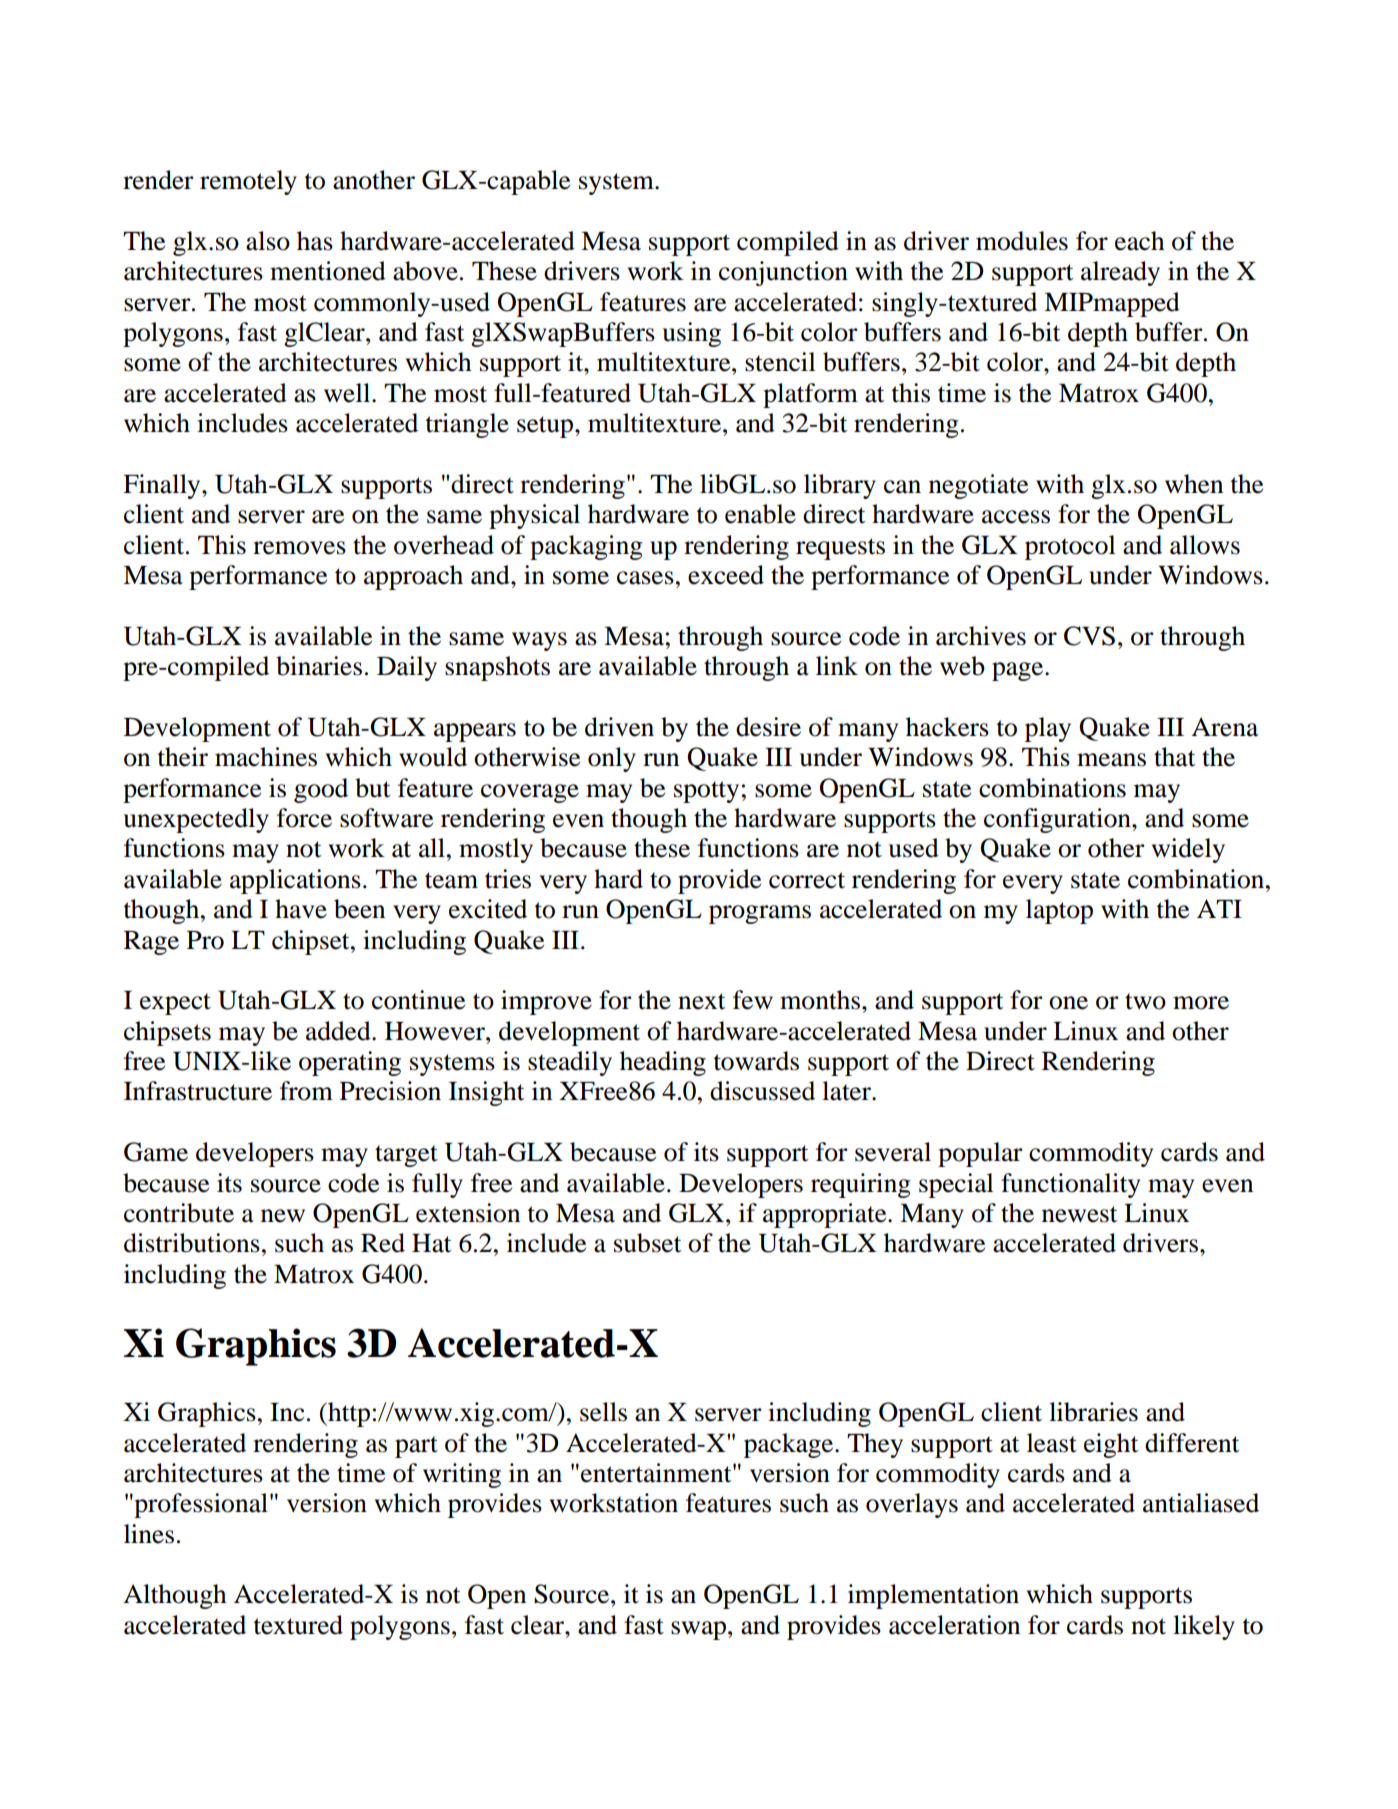  I want to click on professional, so click(200, 1505).
